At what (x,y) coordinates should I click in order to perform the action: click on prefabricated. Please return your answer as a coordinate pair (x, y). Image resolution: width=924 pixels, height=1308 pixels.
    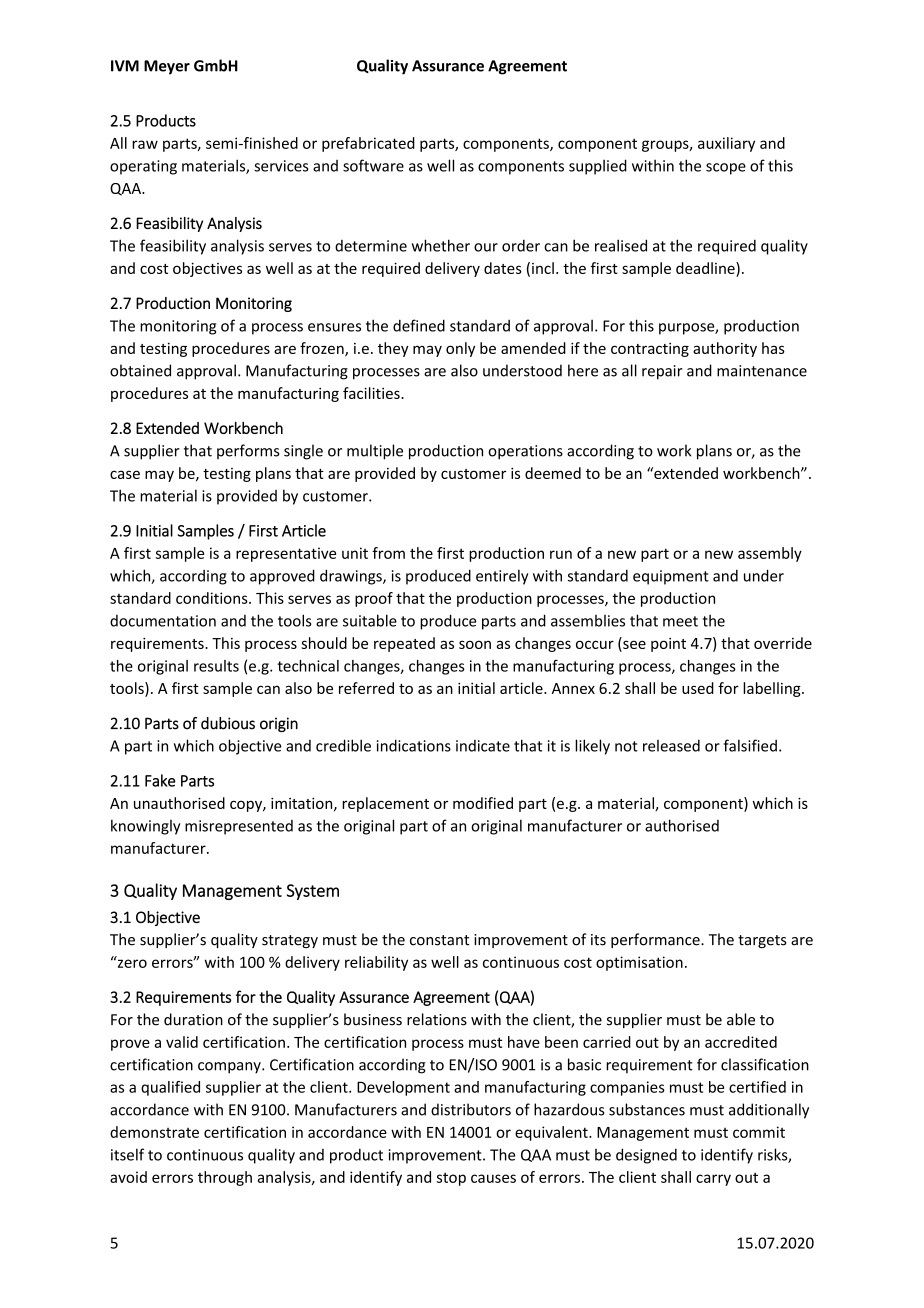
    Looking at the image, I should click on (368, 144).
